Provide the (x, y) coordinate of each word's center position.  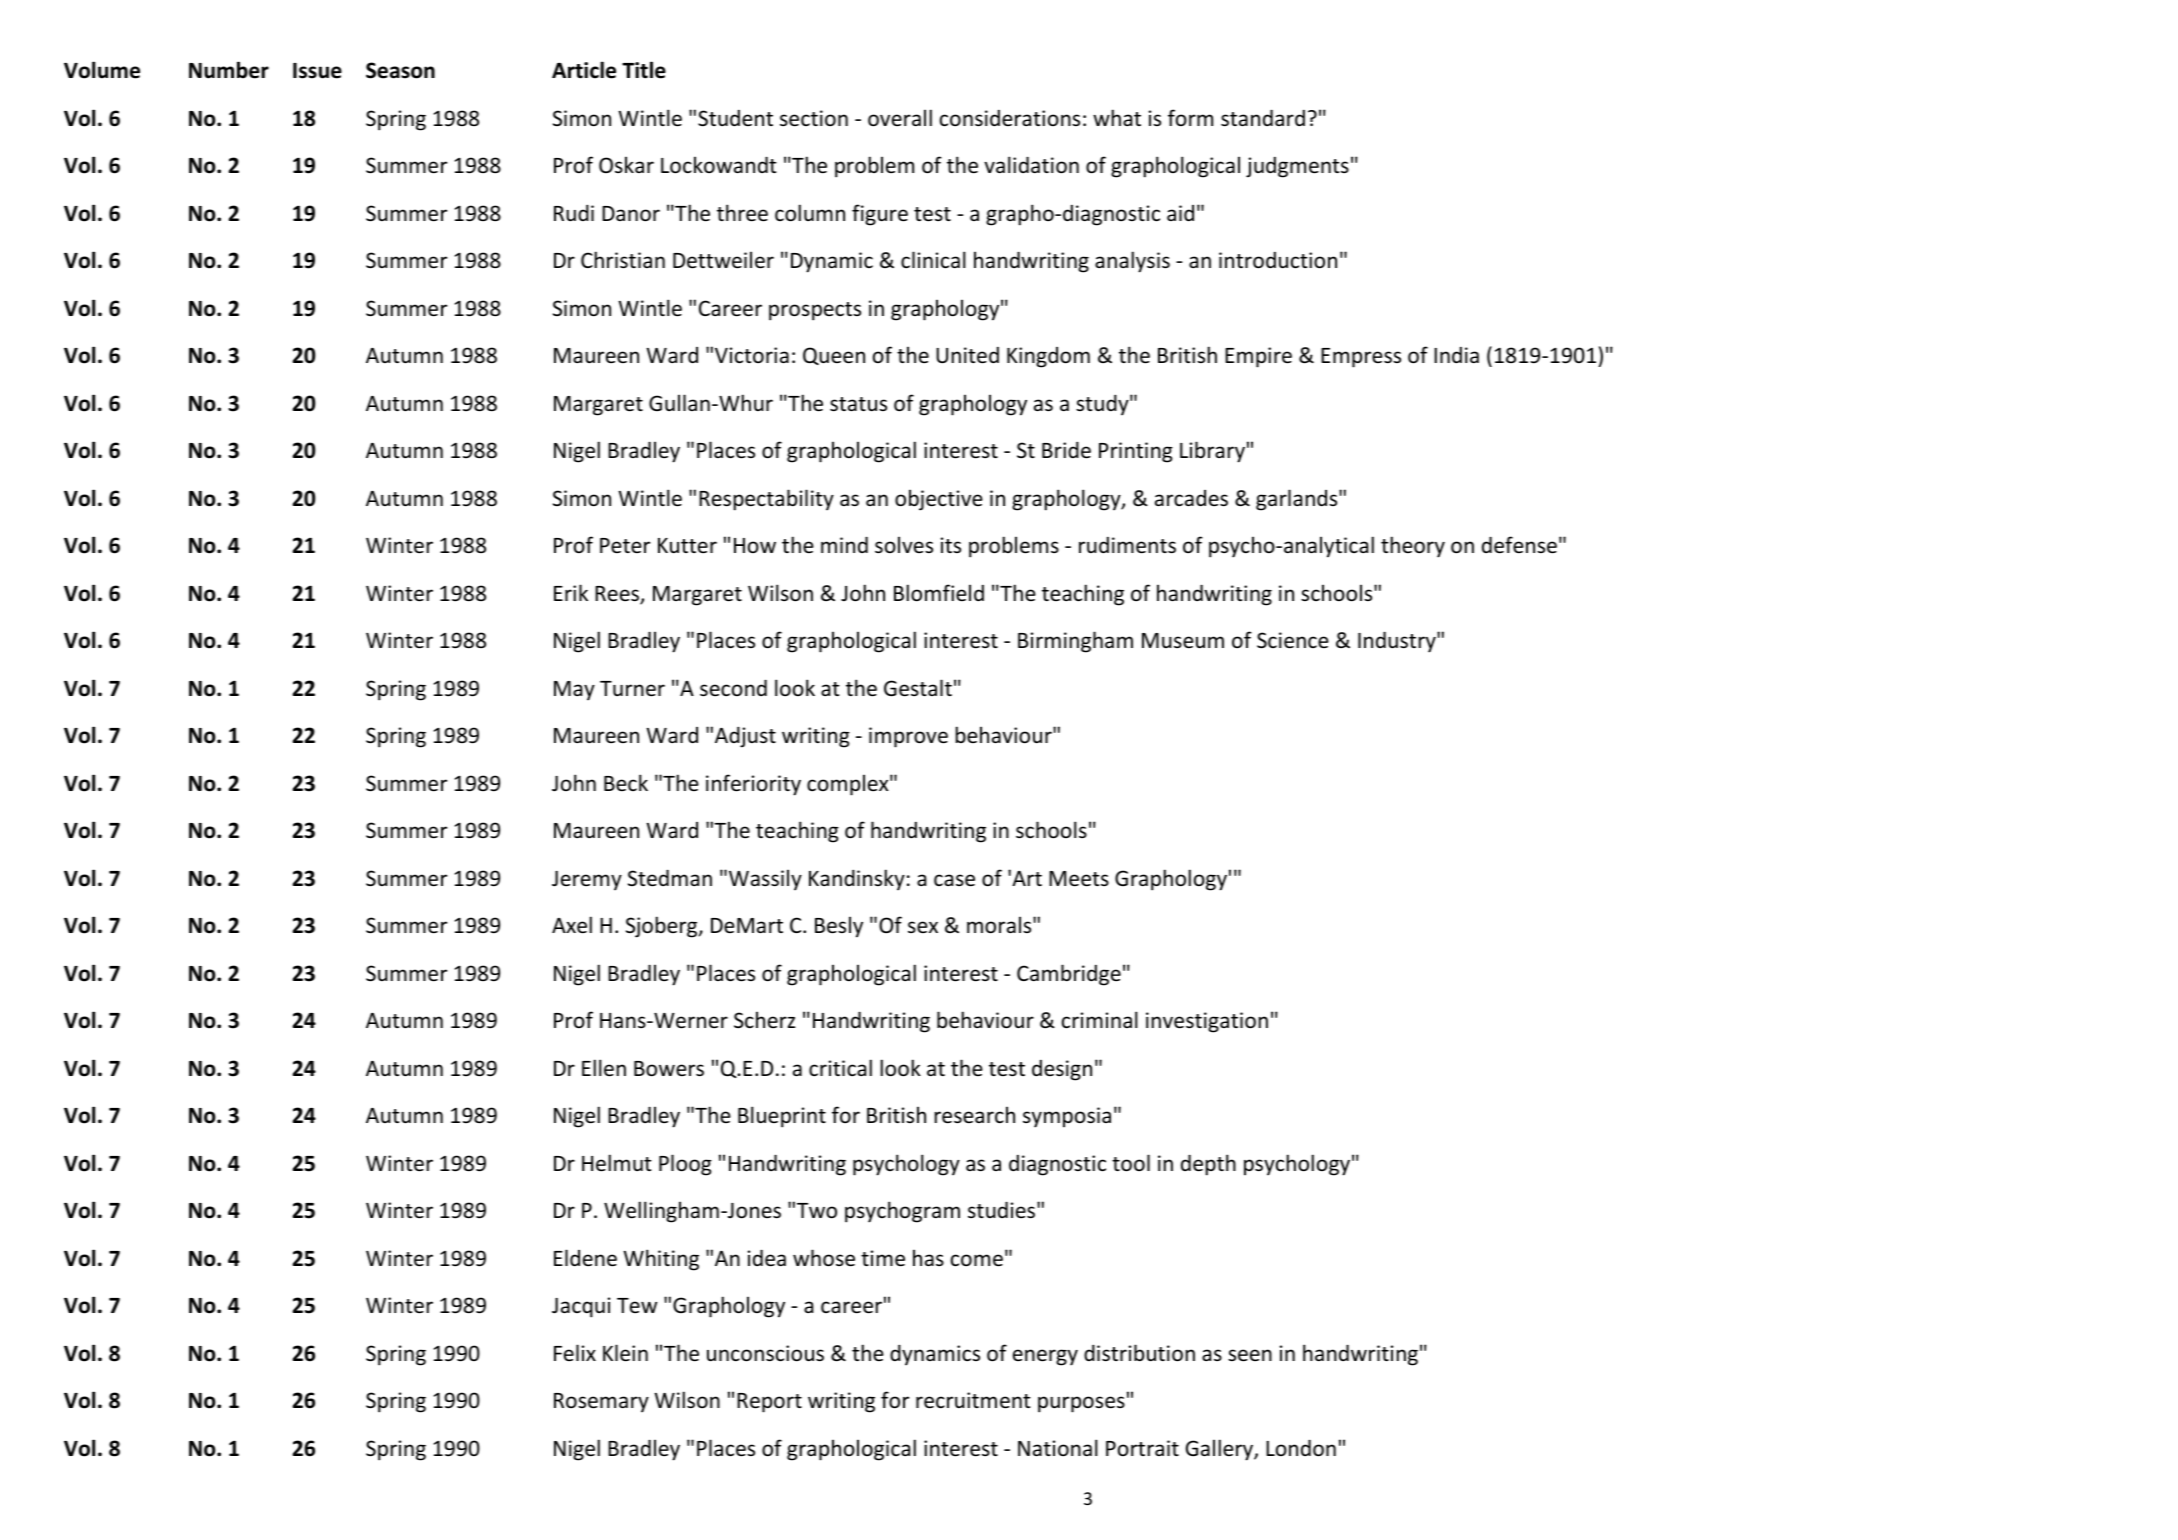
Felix (575, 1352)
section (814, 118)
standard (1263, 118)
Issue (317, 71)
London (1301, 1448)
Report (769, 1403)
